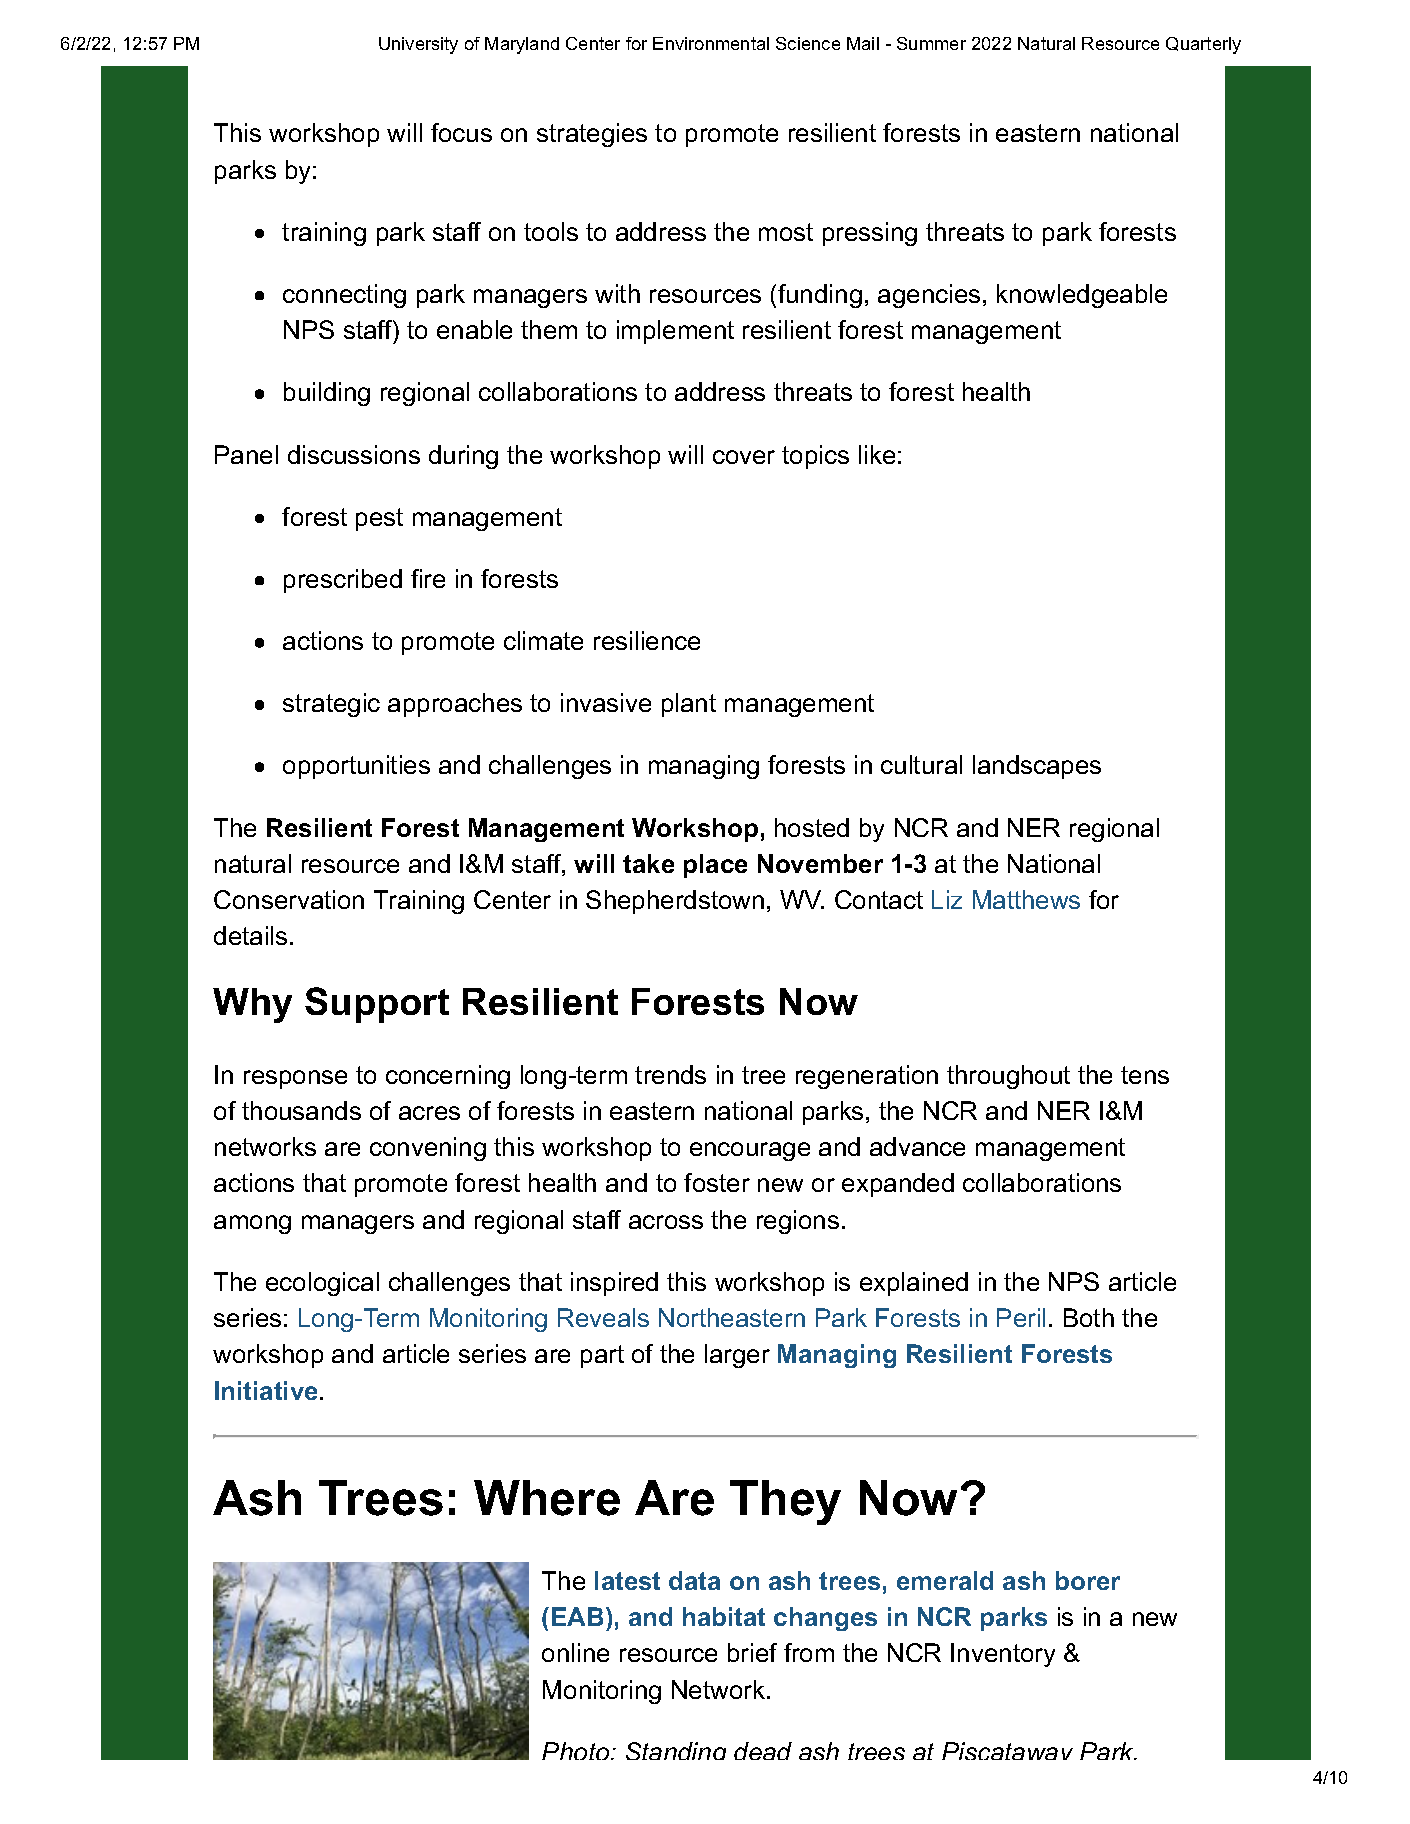 Image resolution: width=1410 pixels, height=1824 pixels. What do you see at coordinates (418, 45) in the page?
I see `University` at bounding box center [418, 45].
